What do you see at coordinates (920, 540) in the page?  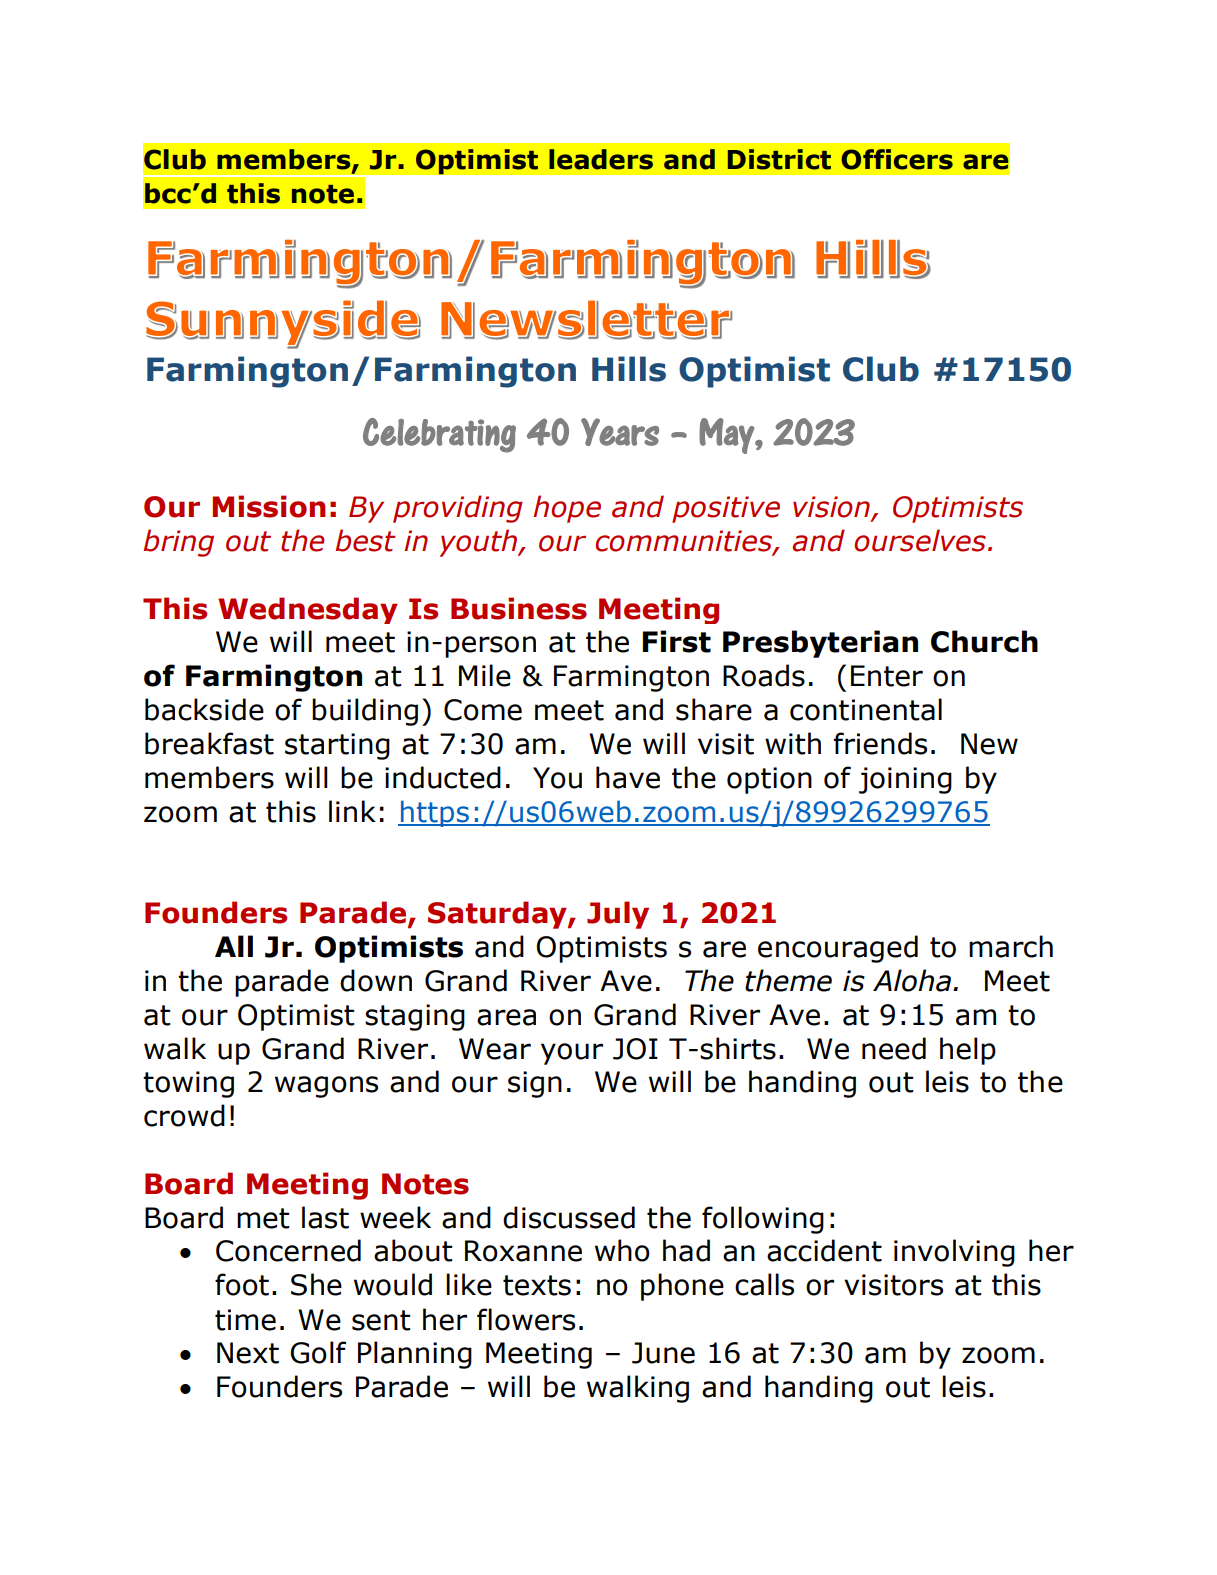 I see `ourselves` at bounding box center [920, 540].
